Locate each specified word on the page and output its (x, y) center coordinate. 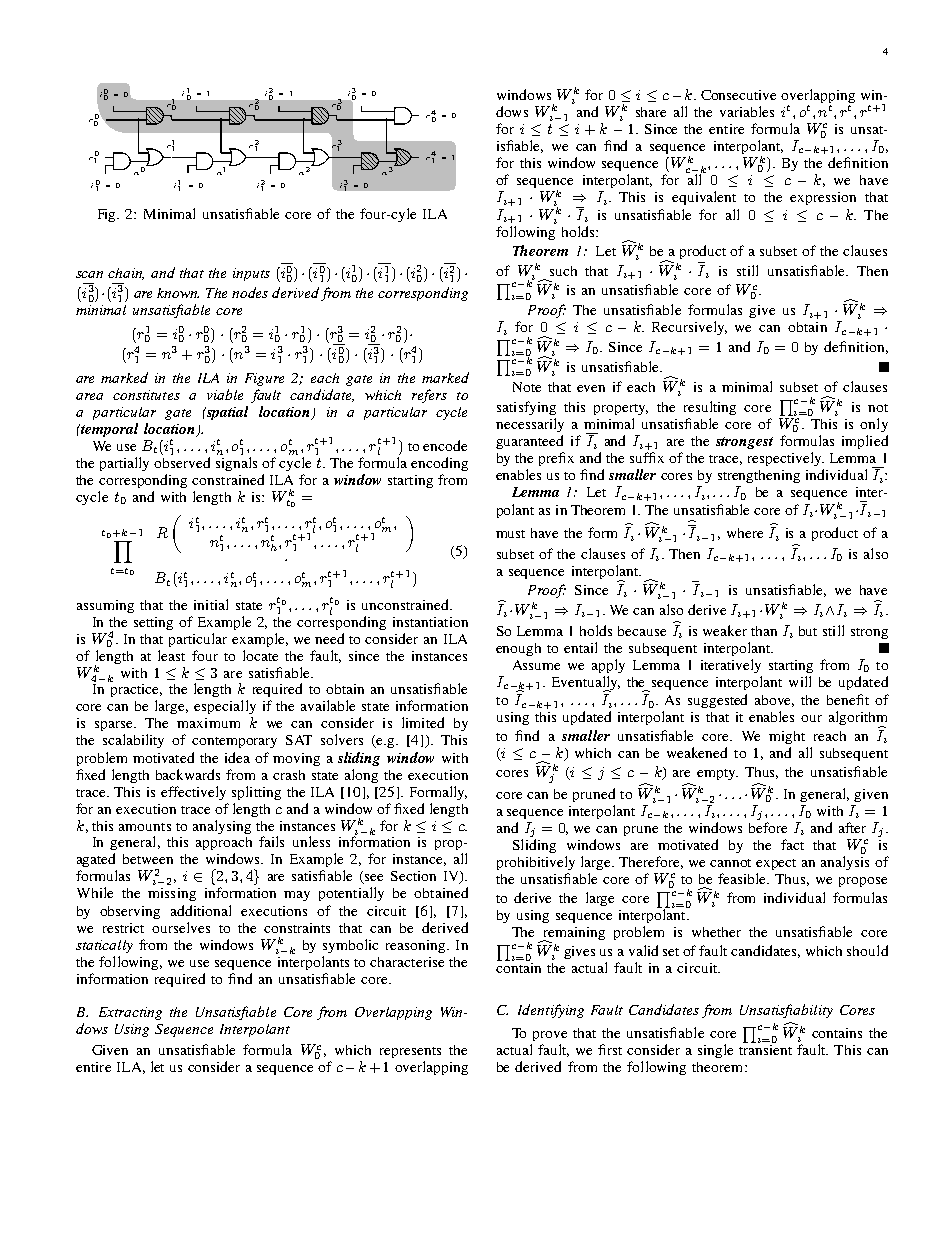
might (787, 737)
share (651, 112)
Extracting (130, 1013)
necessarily (530, 425)
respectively (786, 459)
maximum (208, 723)
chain (126, 274)
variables (747, 111)
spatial (226, 413)
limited (423, 722)
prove (550, 1036)
